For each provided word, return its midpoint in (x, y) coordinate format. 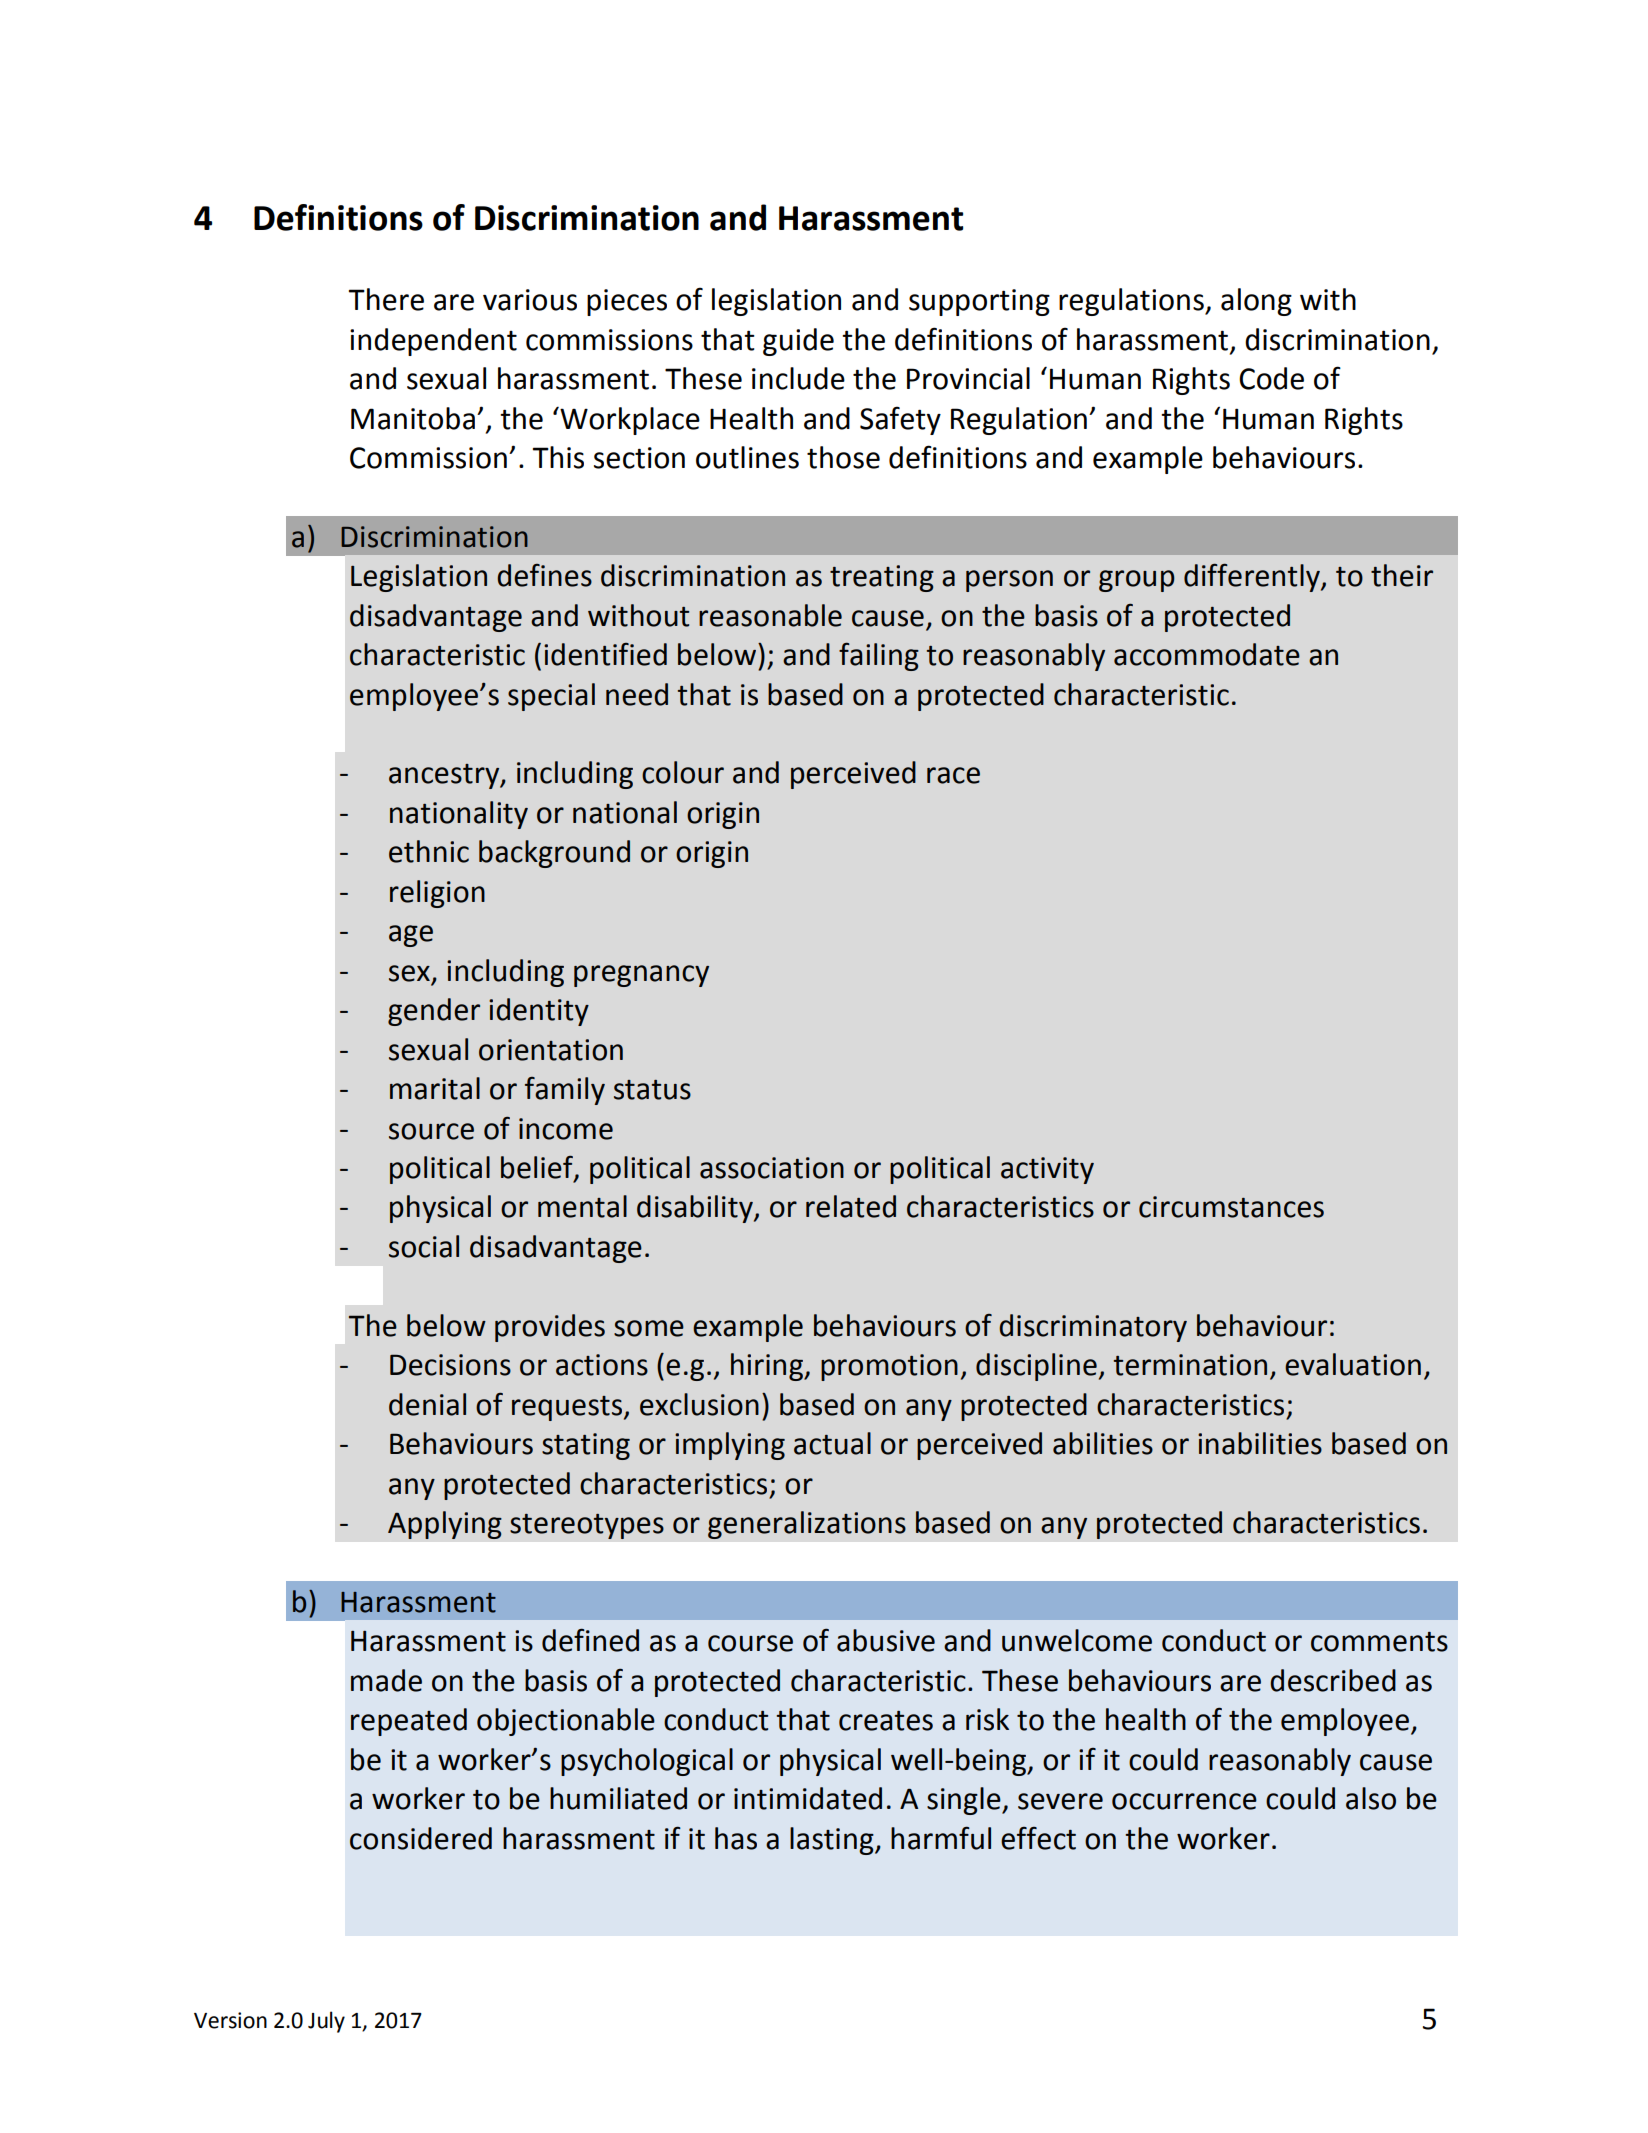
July (326, 2022)
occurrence (1184, 1801)
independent (433, 342)
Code (1271, 378)
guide (798, 342)
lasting (833, 1841)
